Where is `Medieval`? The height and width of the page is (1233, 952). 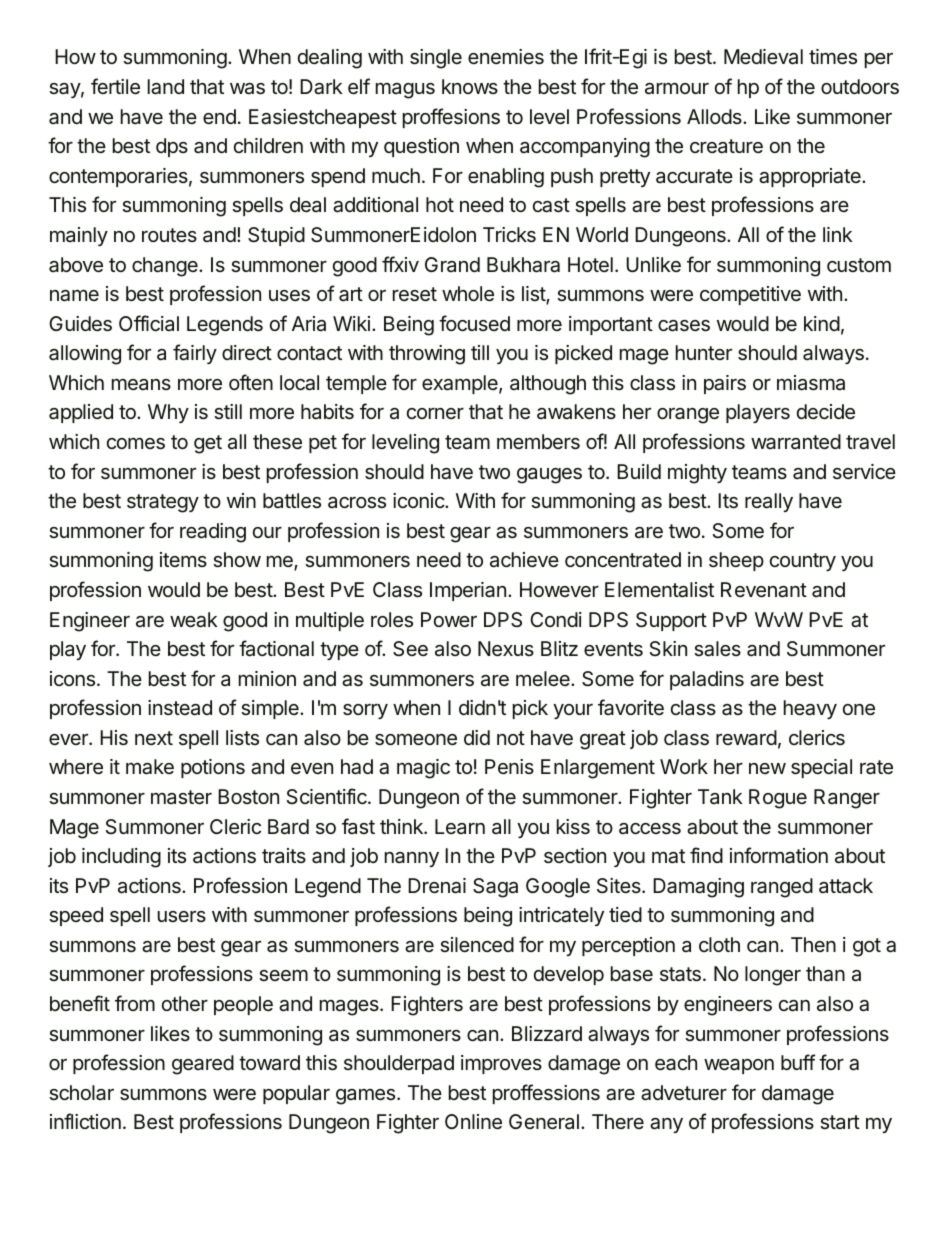
Medieval is located at coordinates (763, 57).
